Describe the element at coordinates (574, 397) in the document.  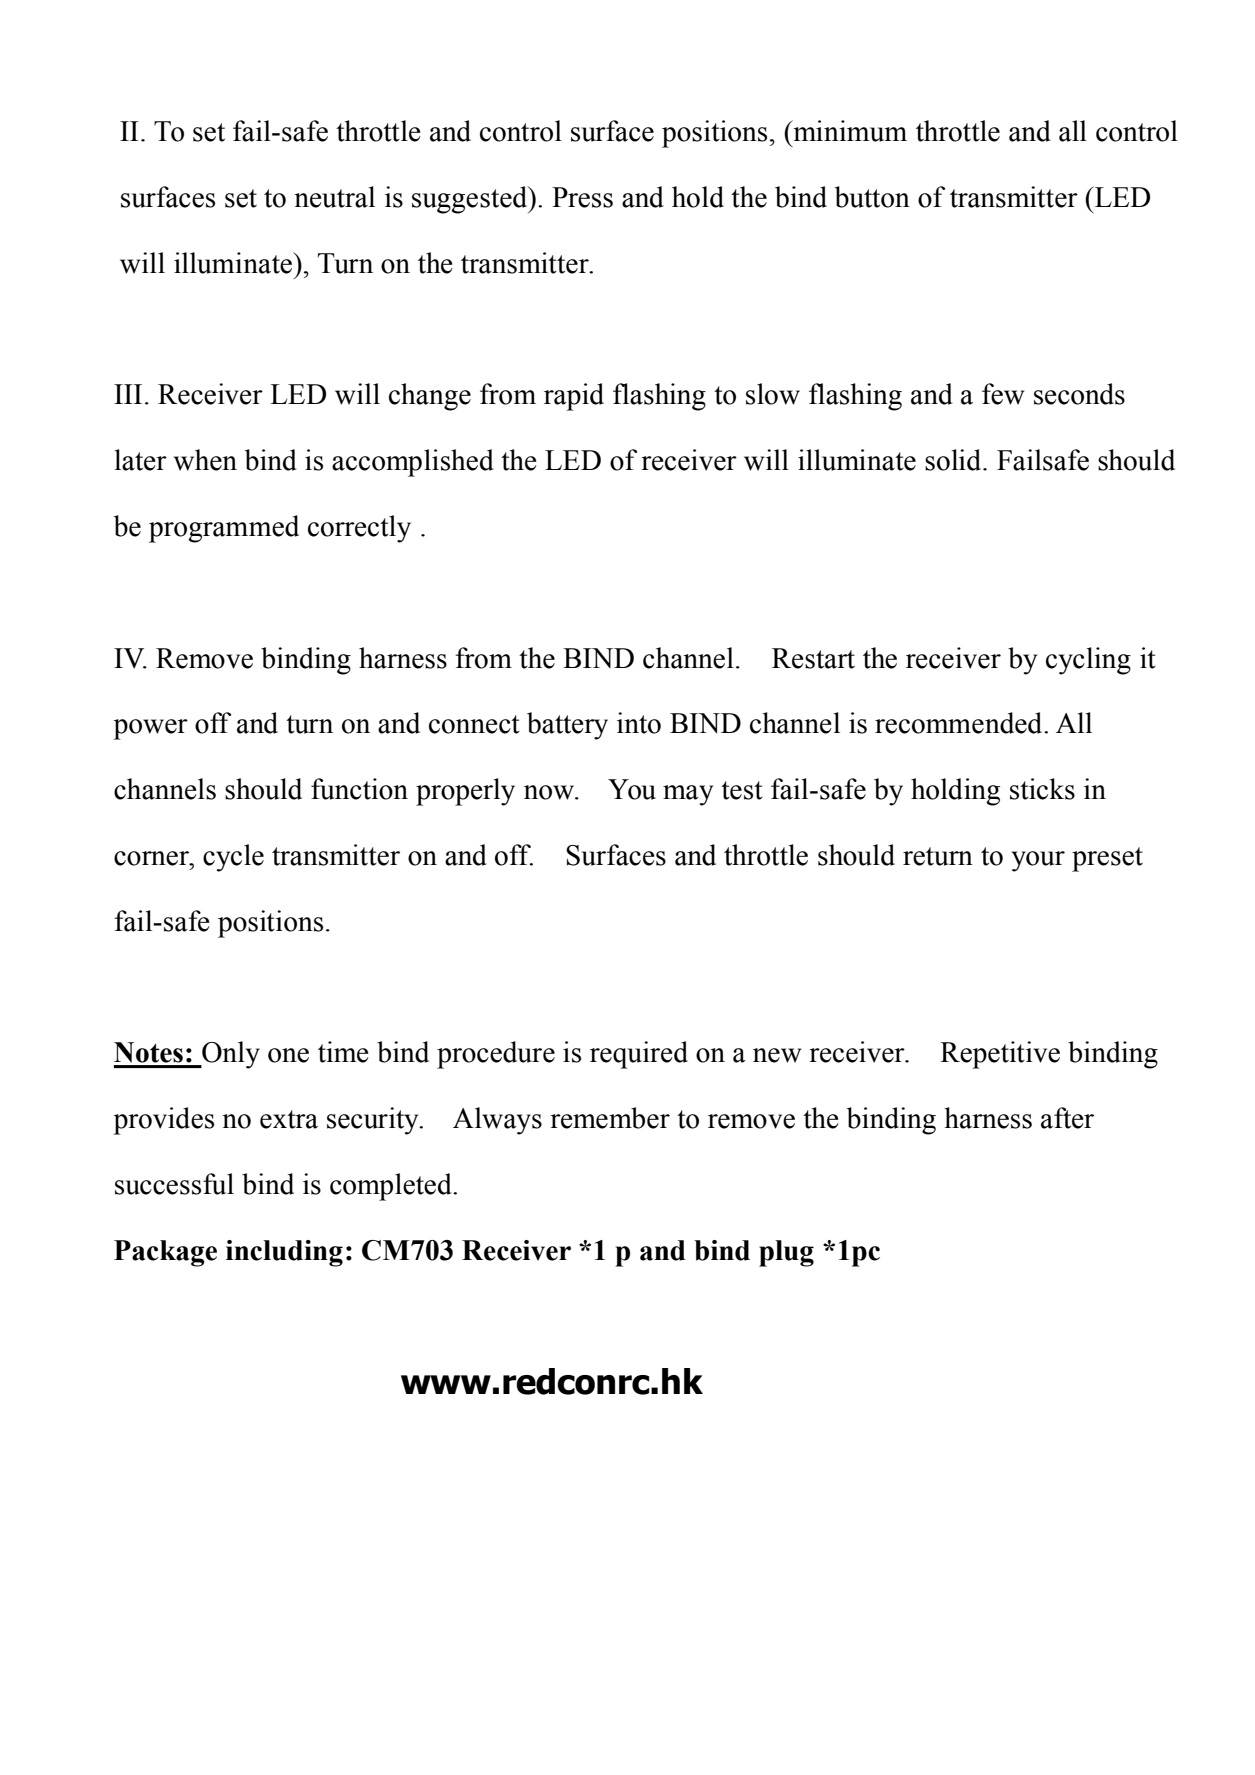
I see `rapid` at that location.
